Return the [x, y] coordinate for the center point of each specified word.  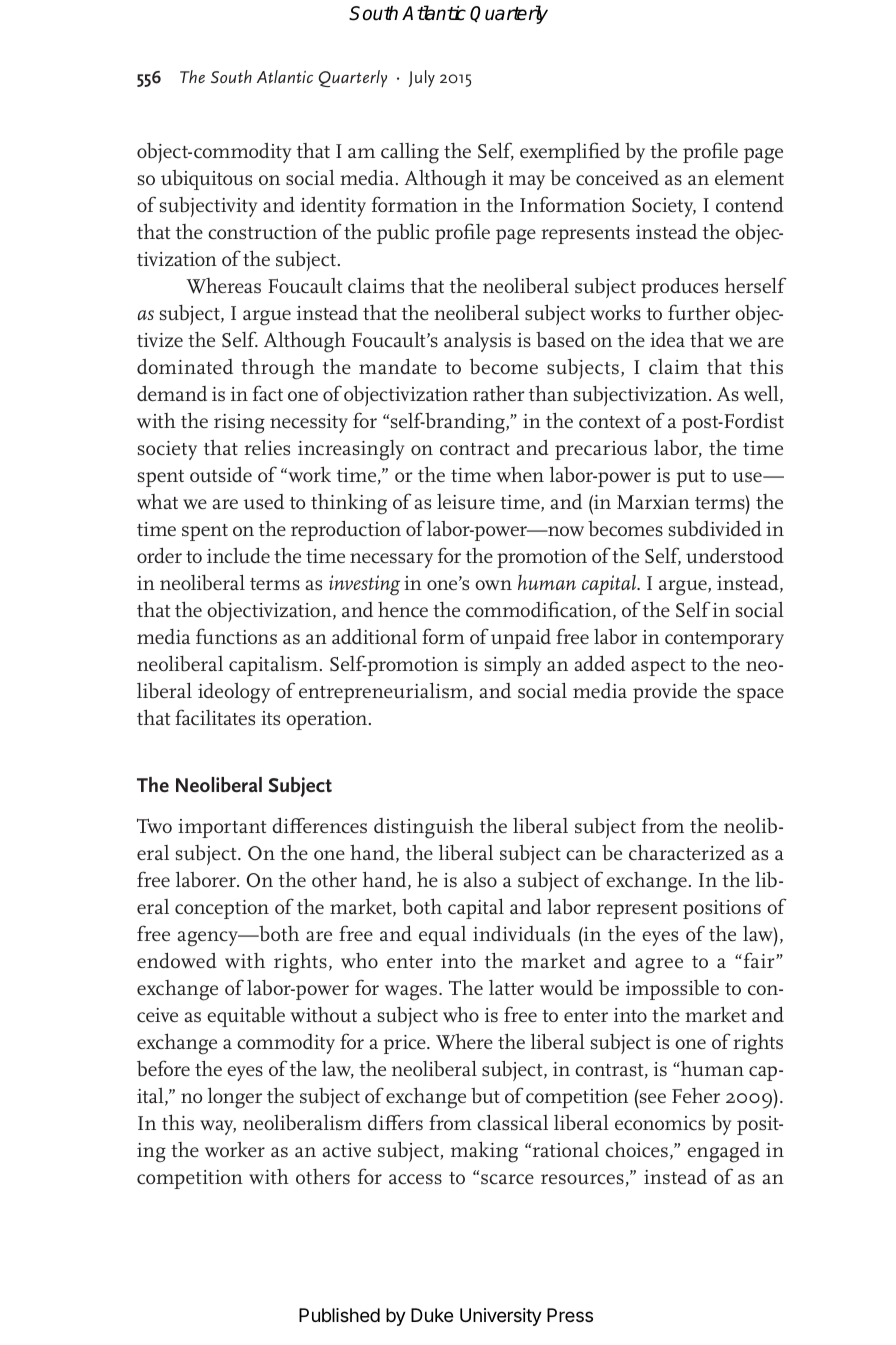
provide [665, 692]
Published [339, 1315]
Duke [432, 1315]
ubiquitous [206, 180]
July [422, 78]
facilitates [215, 717]
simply [513, 666]
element [749, 178]
